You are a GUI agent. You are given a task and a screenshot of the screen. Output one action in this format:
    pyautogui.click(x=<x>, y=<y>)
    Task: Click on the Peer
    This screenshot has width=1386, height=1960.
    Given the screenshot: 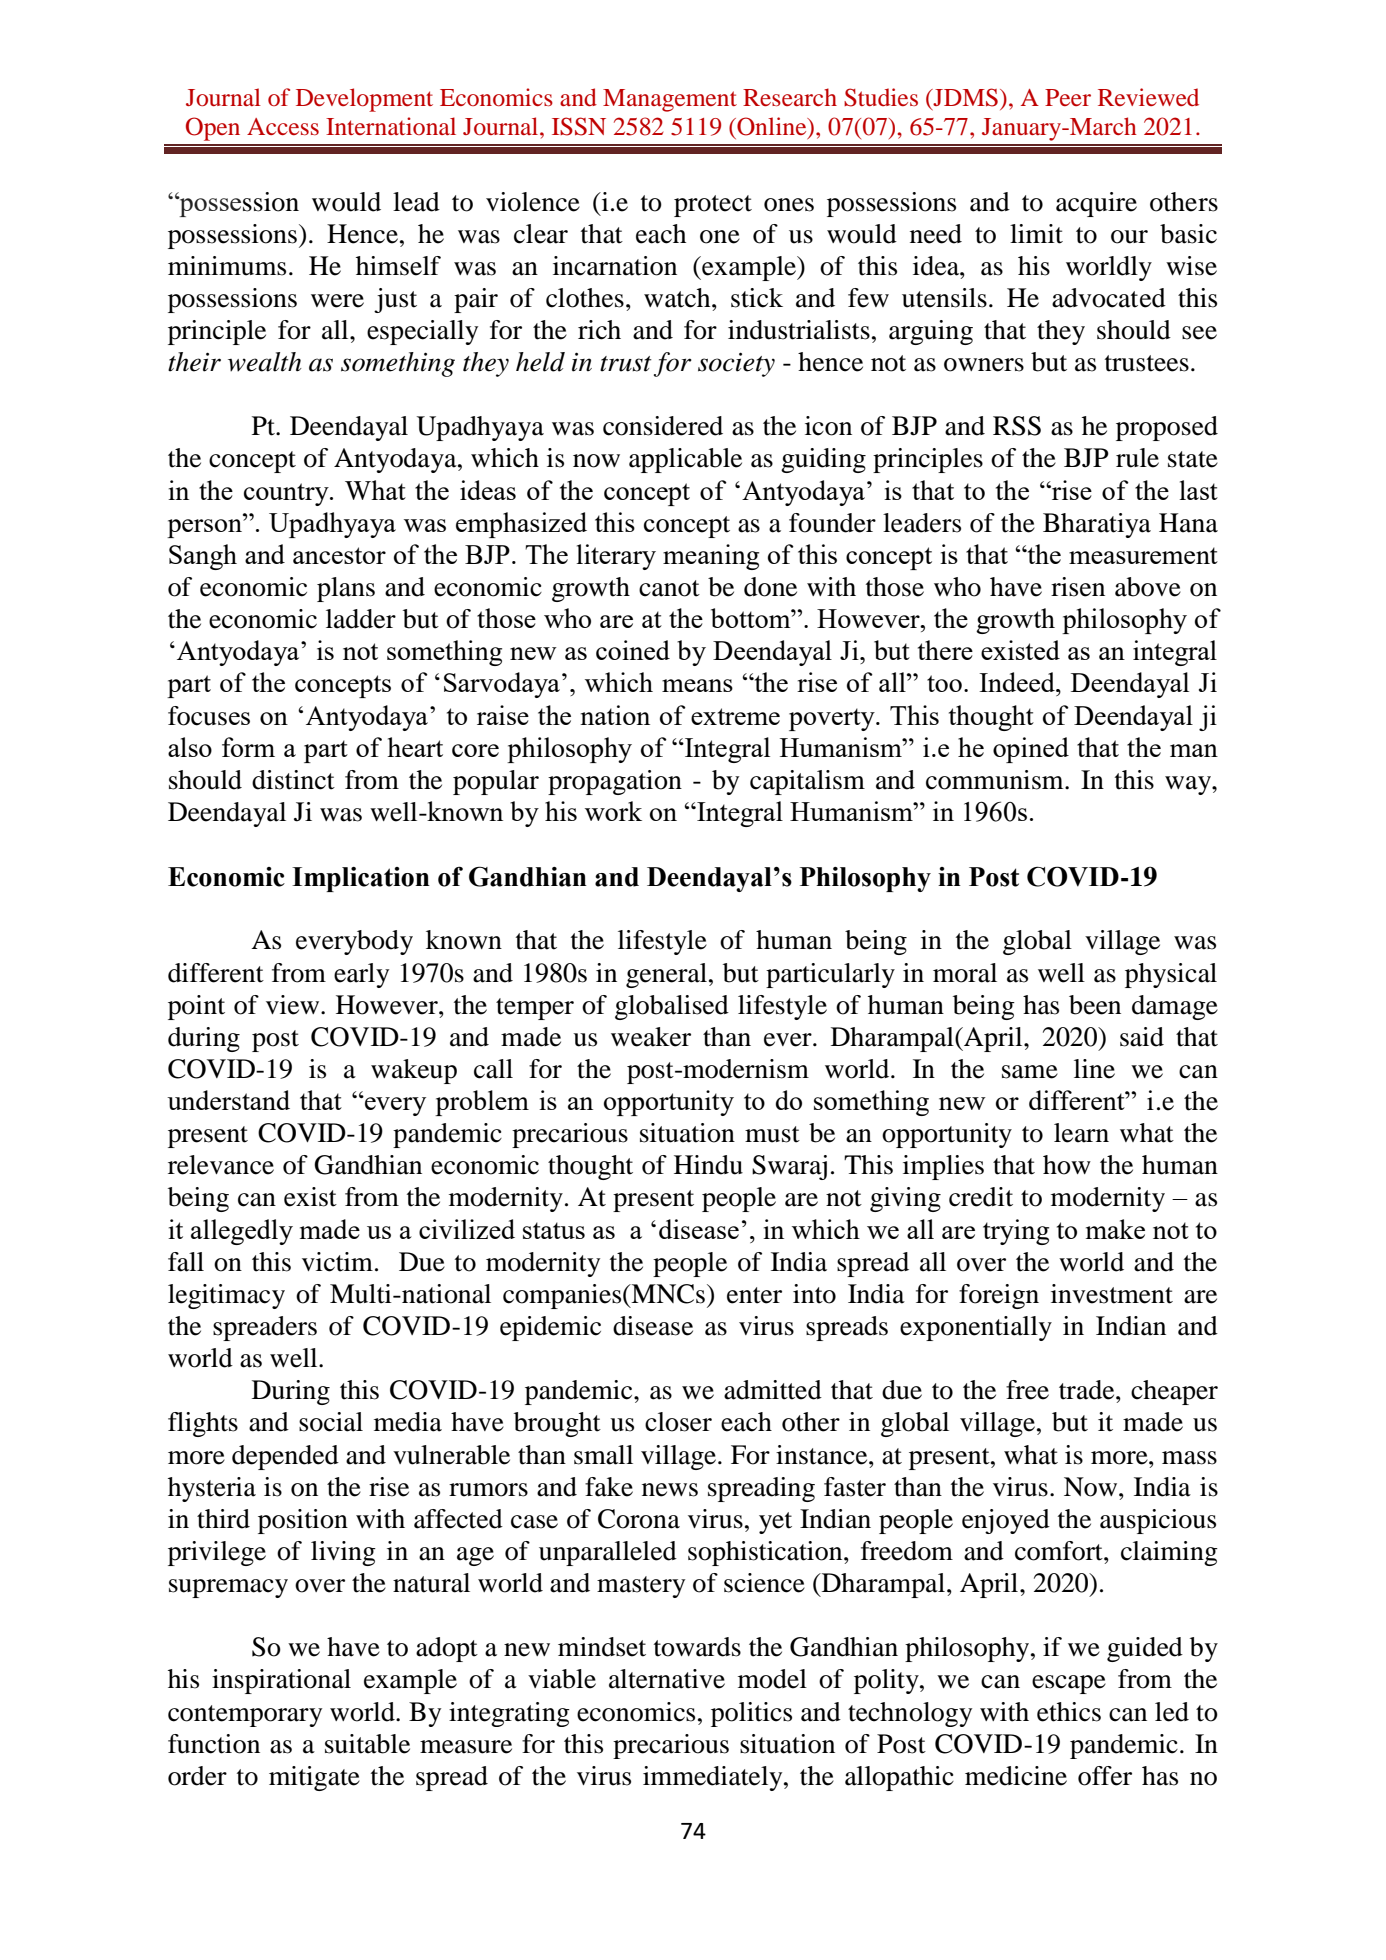 What is the action you would take?
    pyautogui.click(x=1068, y=97)
